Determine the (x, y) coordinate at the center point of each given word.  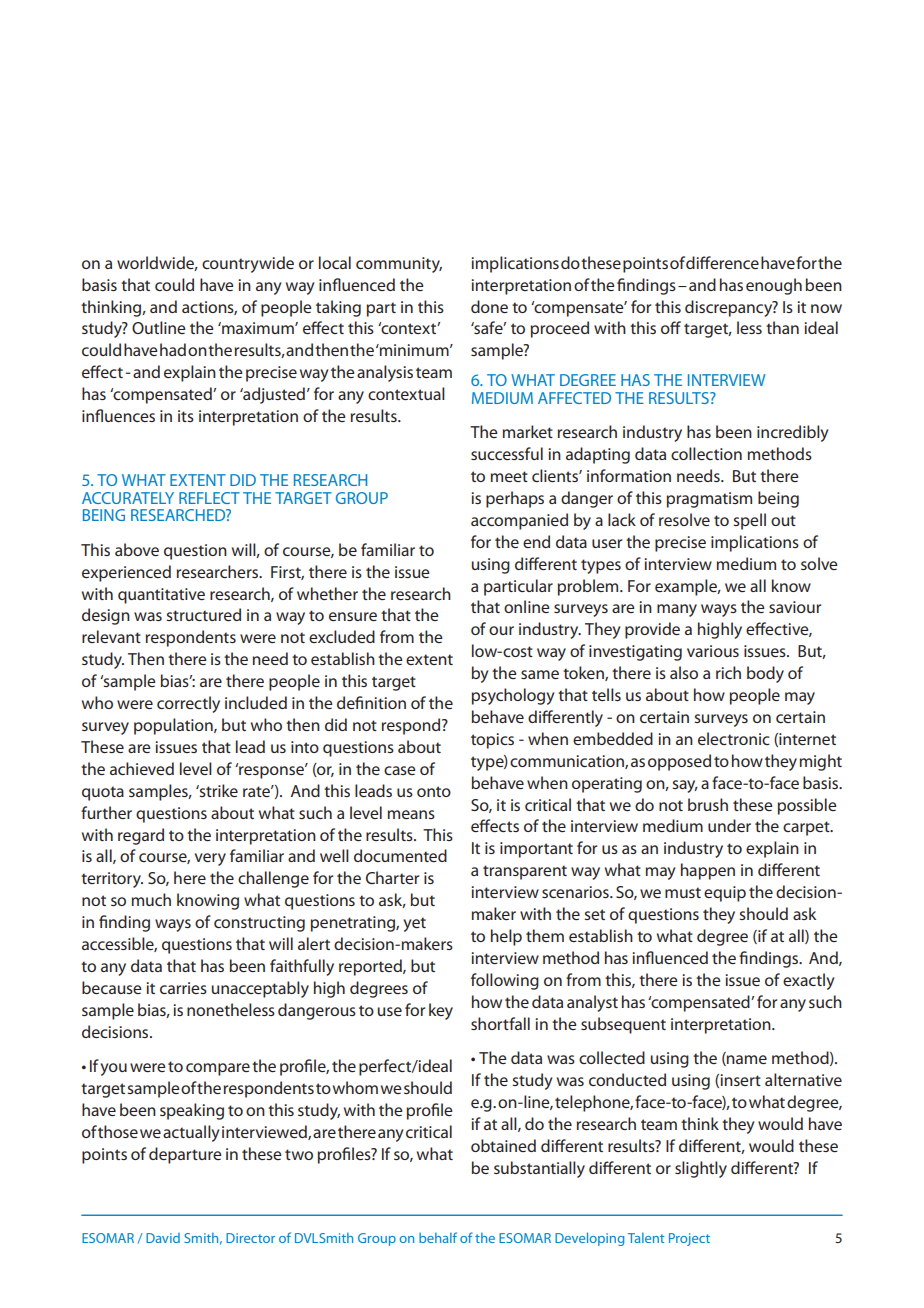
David (163, 1238)
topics (492, 741)
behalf (438, 1237)
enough (774, 286)
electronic (734, 738)
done (489, 306)
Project (689, 1239)
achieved (142, 768)
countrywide (248, 264)
